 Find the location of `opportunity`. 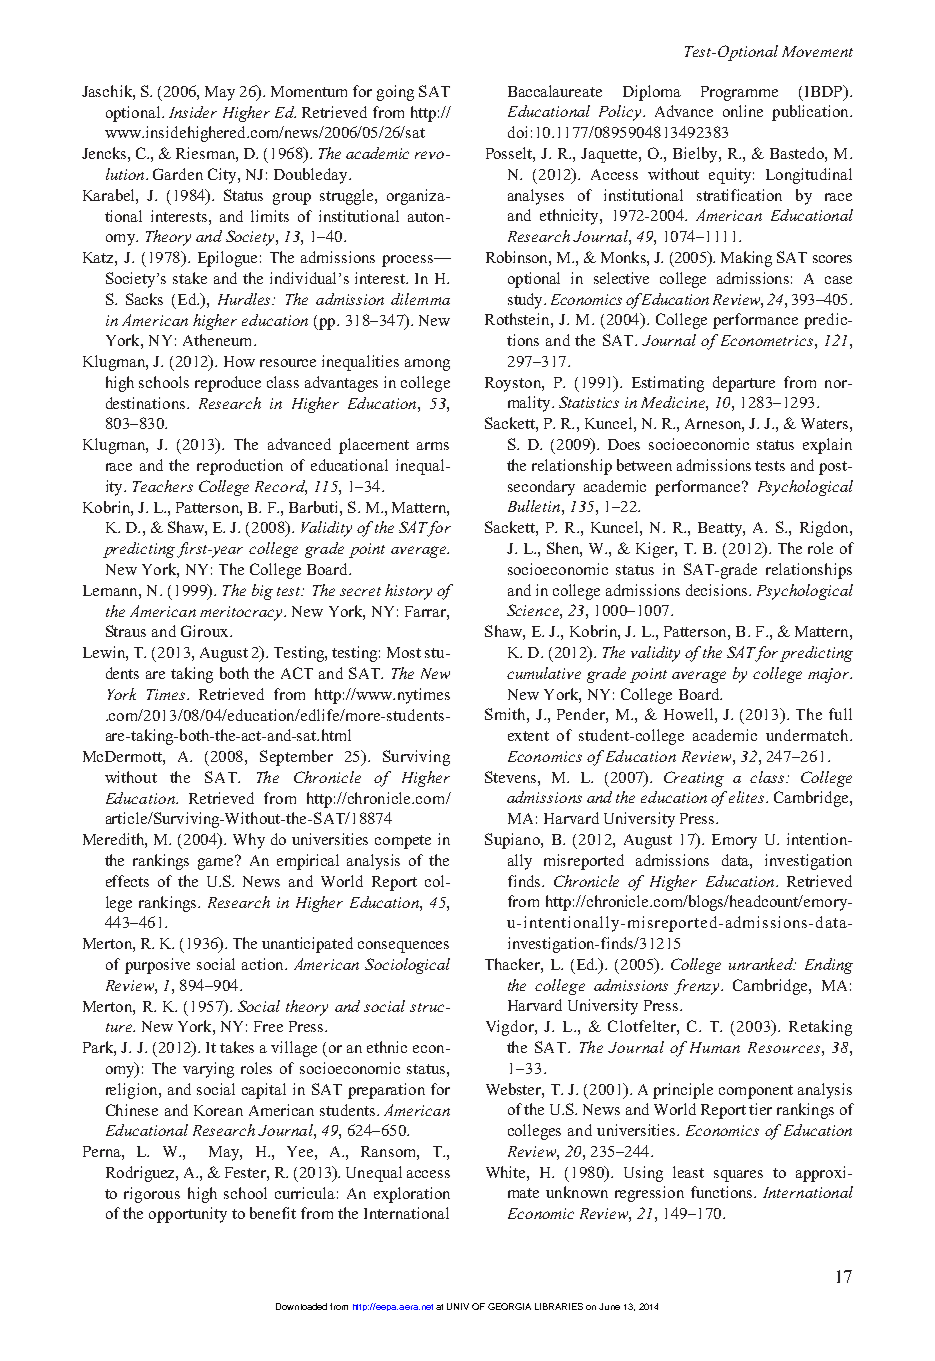

opportunity is located at coordinates (188, 1215).
